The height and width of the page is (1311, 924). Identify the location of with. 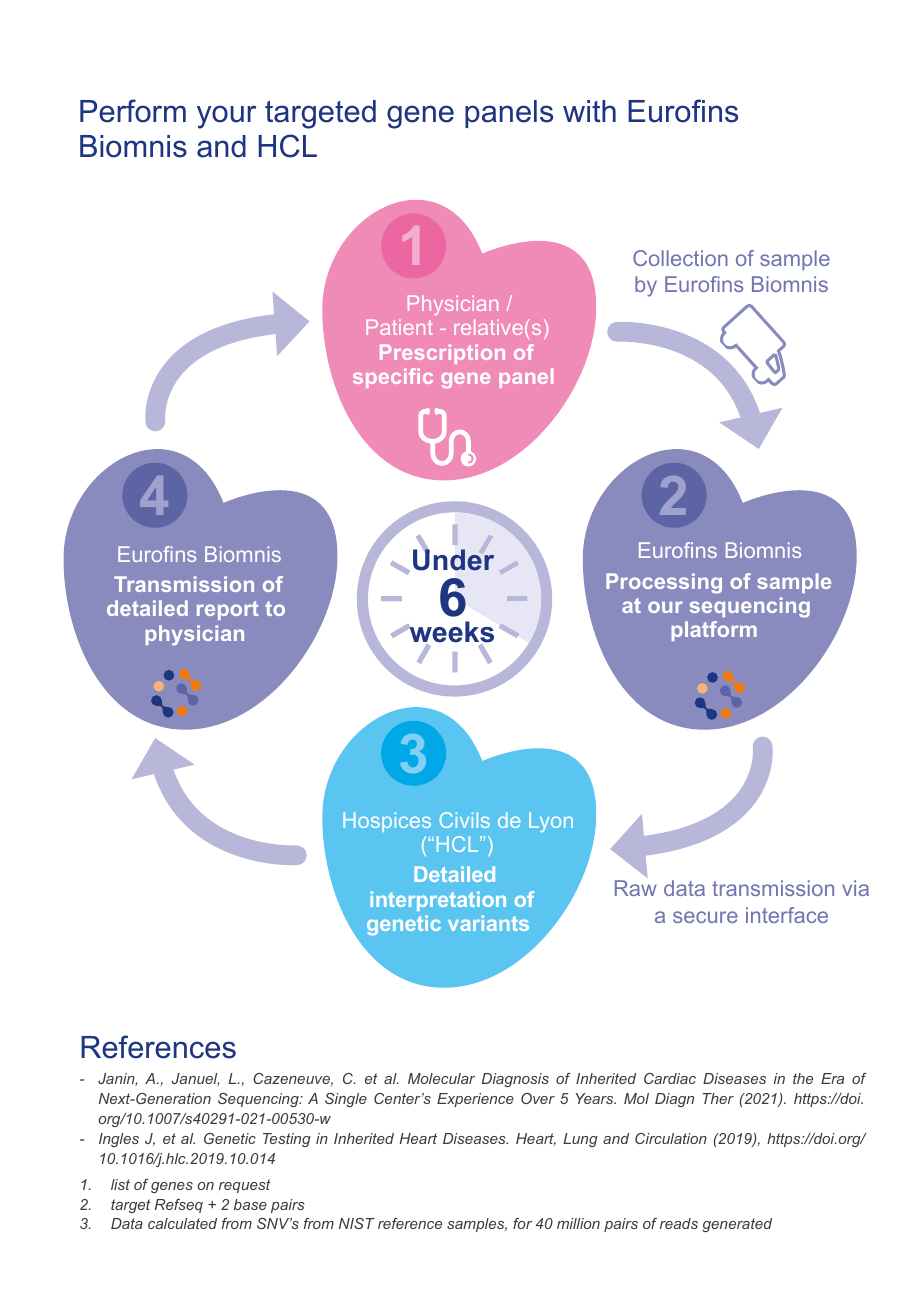
(589, 111).
